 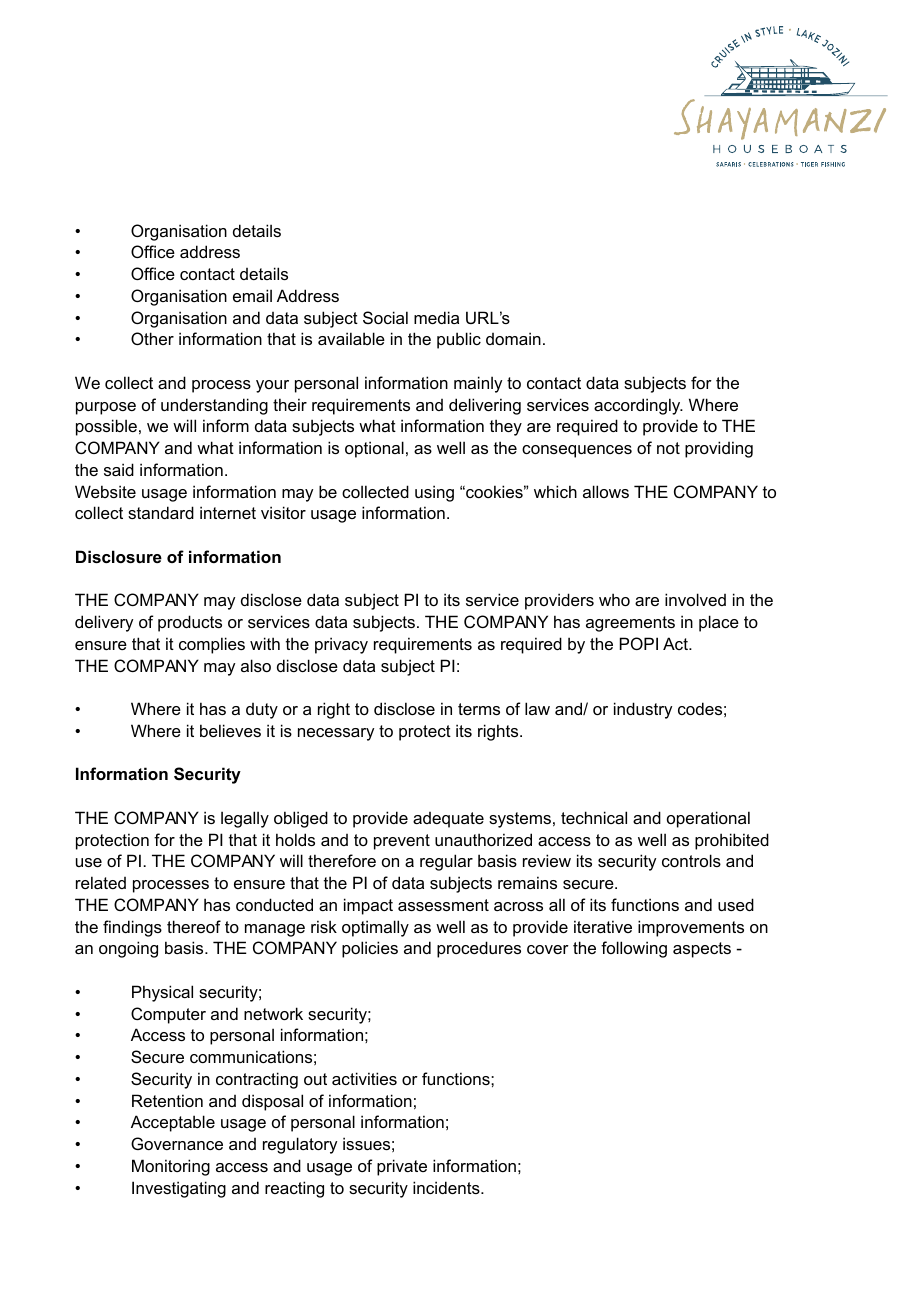 I want to click on believes, so click(x=230, y=730).
